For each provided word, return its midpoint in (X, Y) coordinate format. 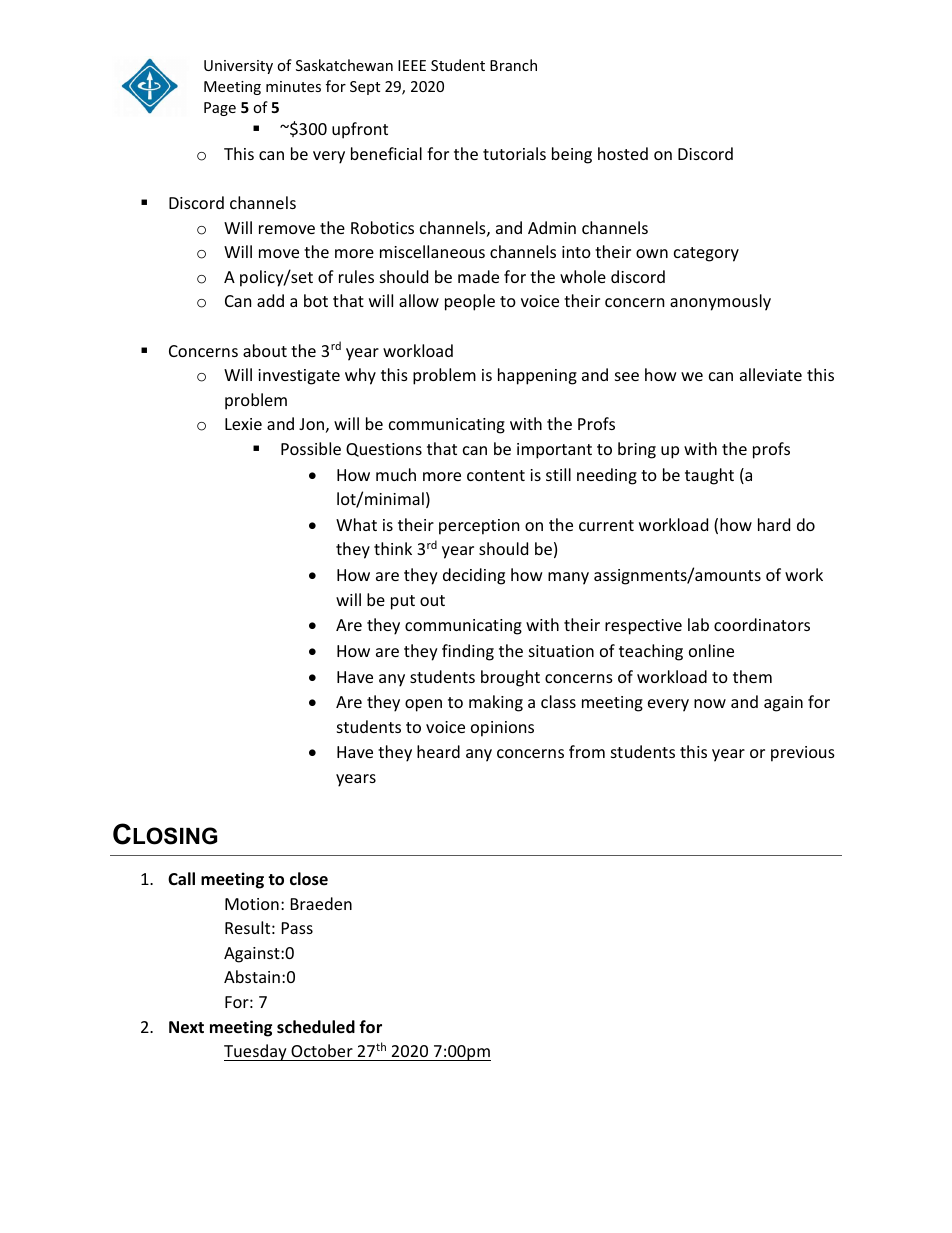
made (478, 276)
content (496, 475)
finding (468, 652)
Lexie (243, 424)
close (309, 879)
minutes (293, 86)
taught (709, 476)
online (711, 650)
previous (803, 754)
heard (438, 751)
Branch (513, 65)
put (403, 602)
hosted (623, 153)
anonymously (720, 302)
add (270, 300)
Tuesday (256, 1052)
